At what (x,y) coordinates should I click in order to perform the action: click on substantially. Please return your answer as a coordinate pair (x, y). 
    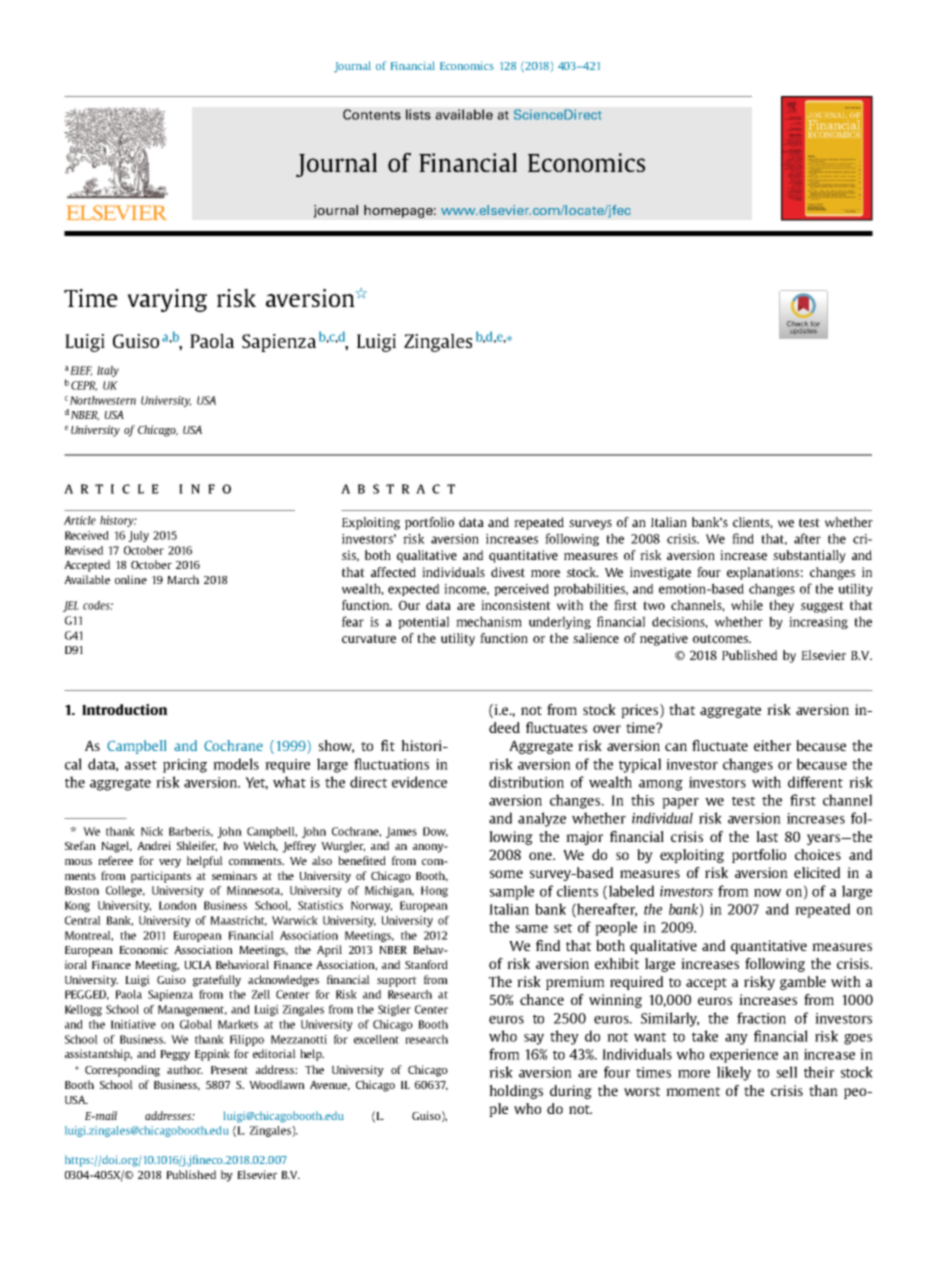
    Looking at the image, I should click on (809, 556).
